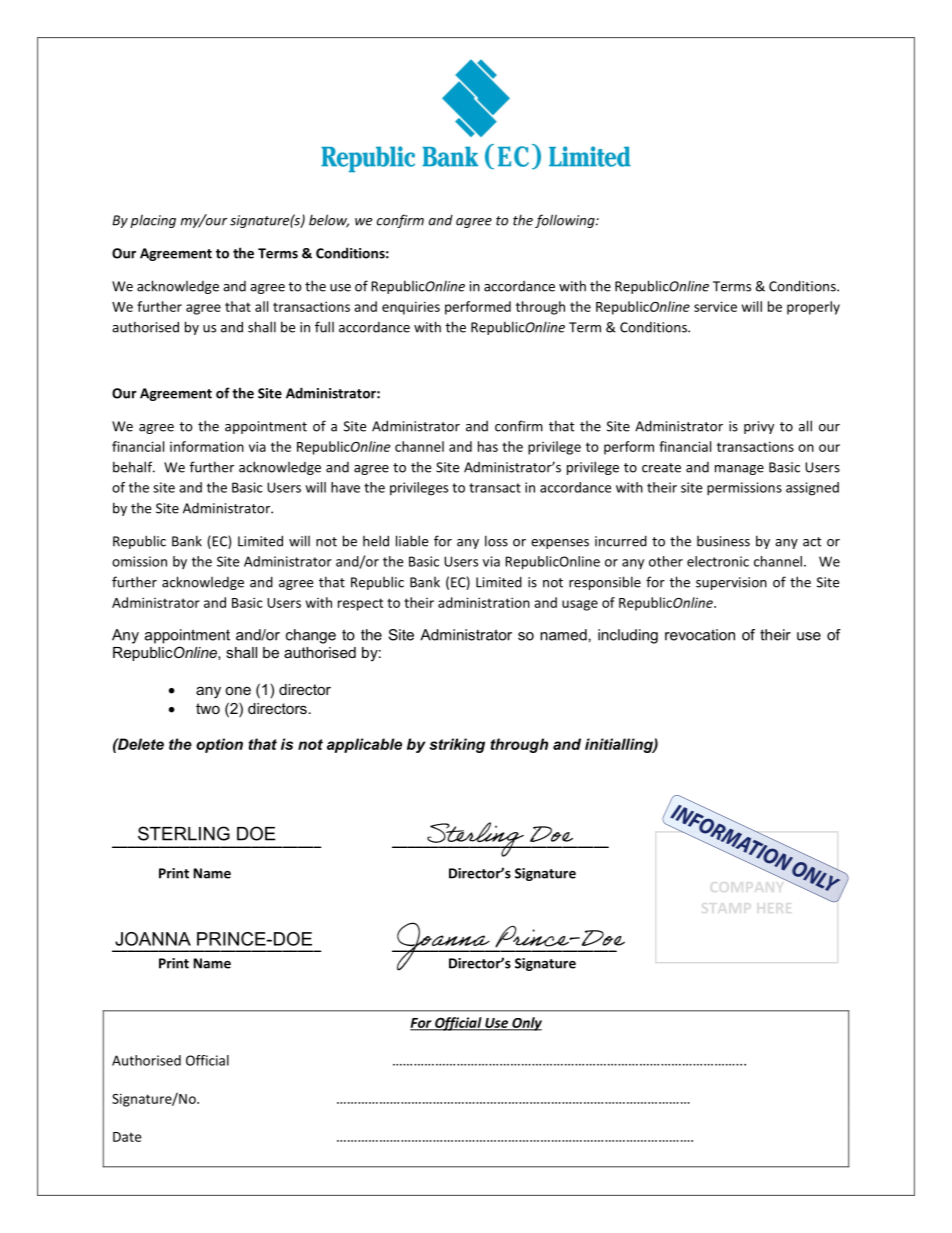 The width and height of the screenshot is (952, 1233). What do you see at coordinates (488, 446) in the screenshot?
I see `has` at bounding box center [488, 446].
